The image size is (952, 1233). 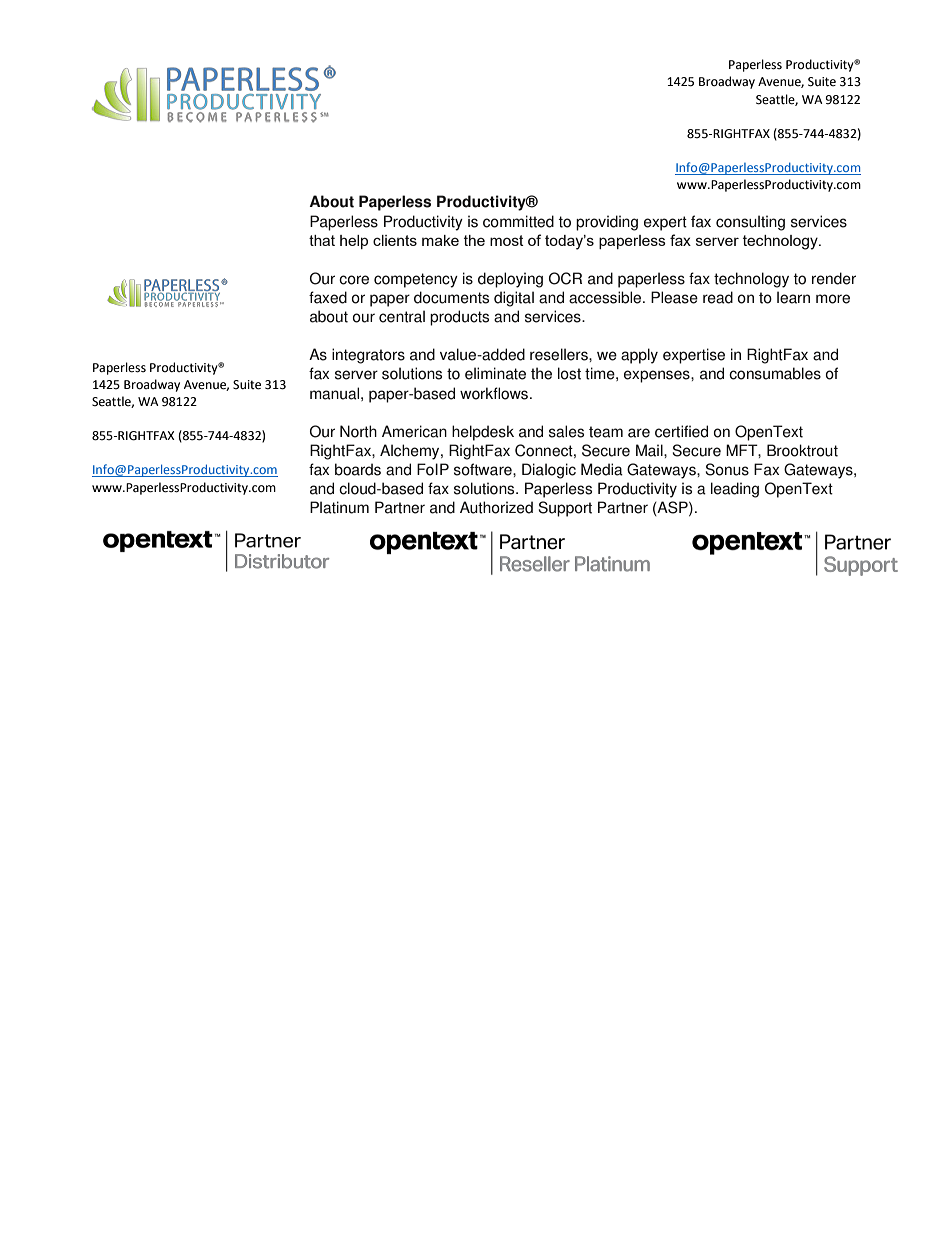 What do you see at coordinates (569, 373) in the screenshot?
I see `lost` at bounding box center [569, 373].
